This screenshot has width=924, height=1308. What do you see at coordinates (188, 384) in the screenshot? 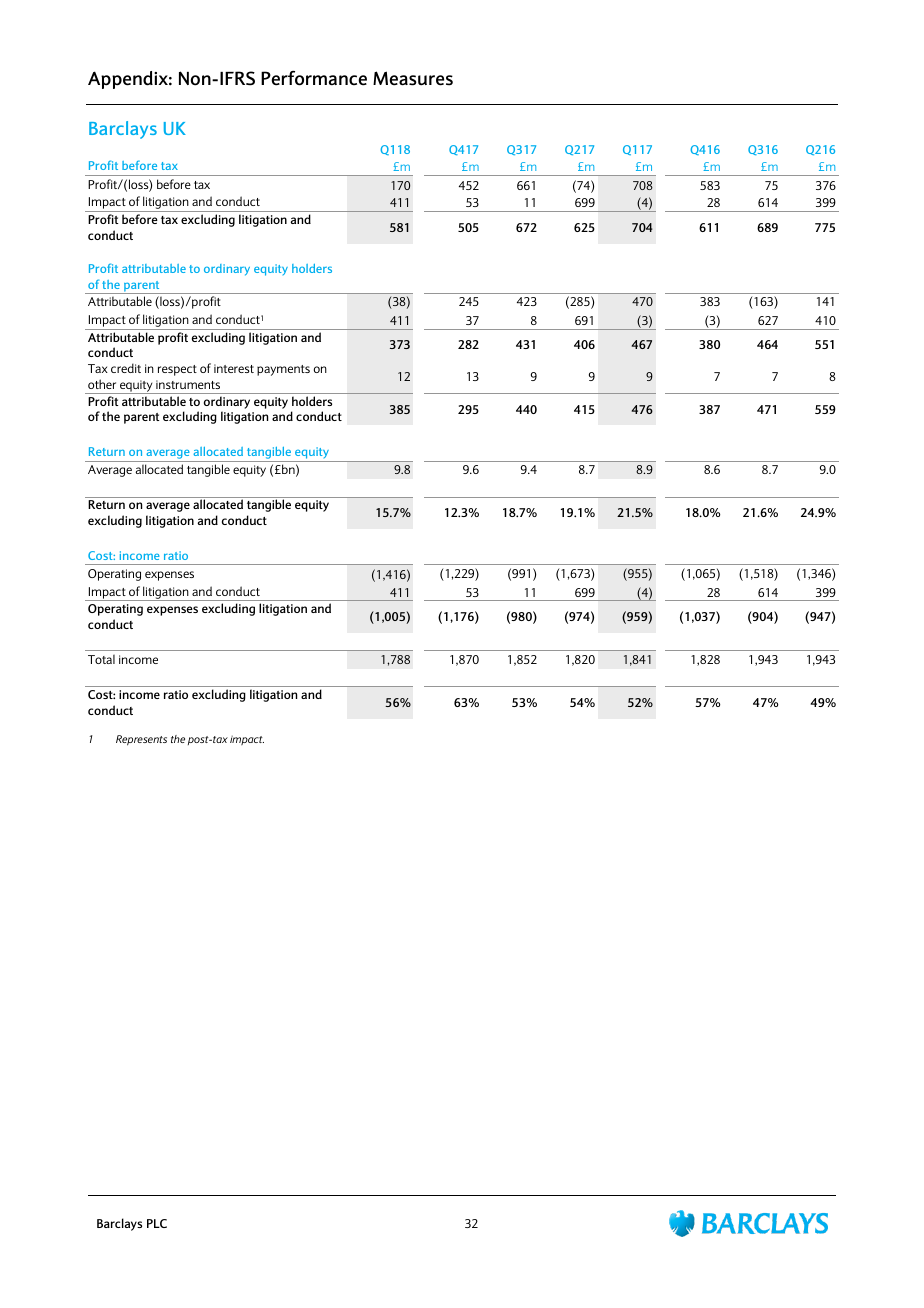
I see `instruments` at bounding box center [188, 384].
